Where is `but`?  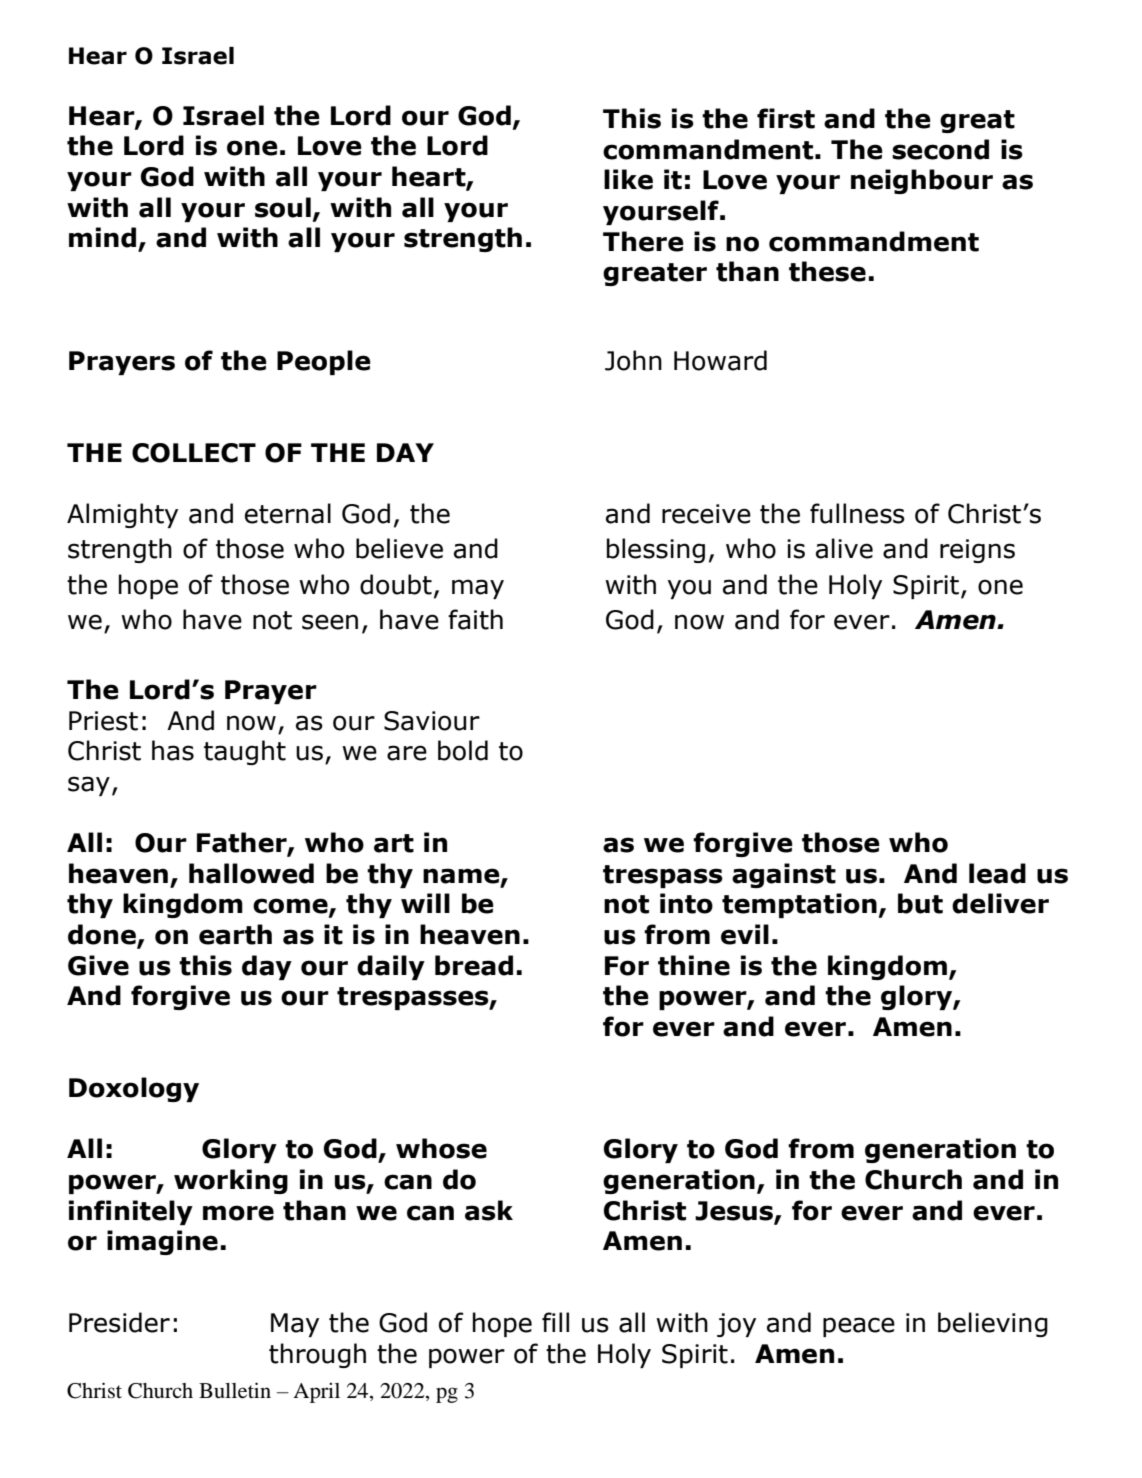
but is located at coordinates (920, 903).
